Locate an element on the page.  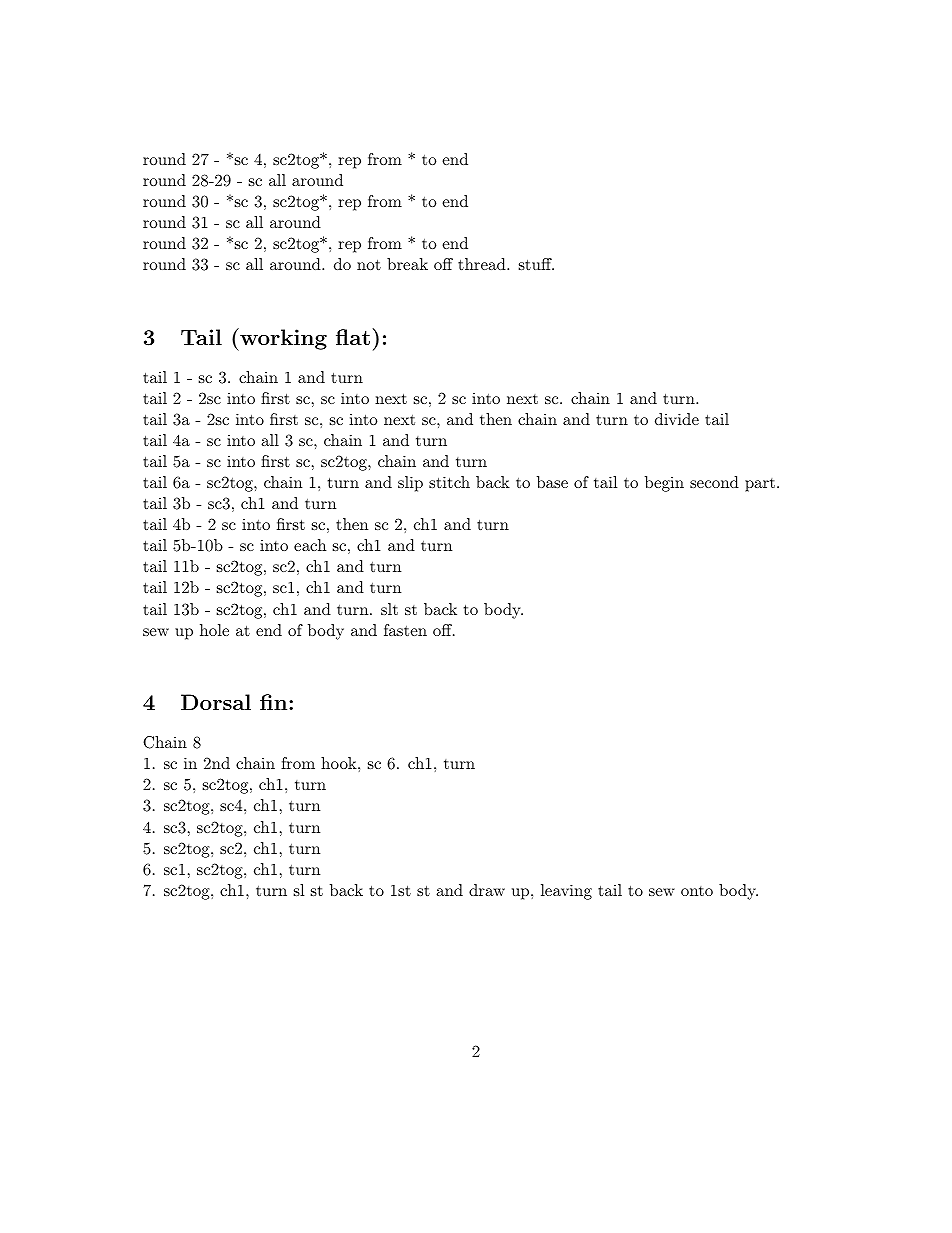
not is located at coordinates (369, 264).
